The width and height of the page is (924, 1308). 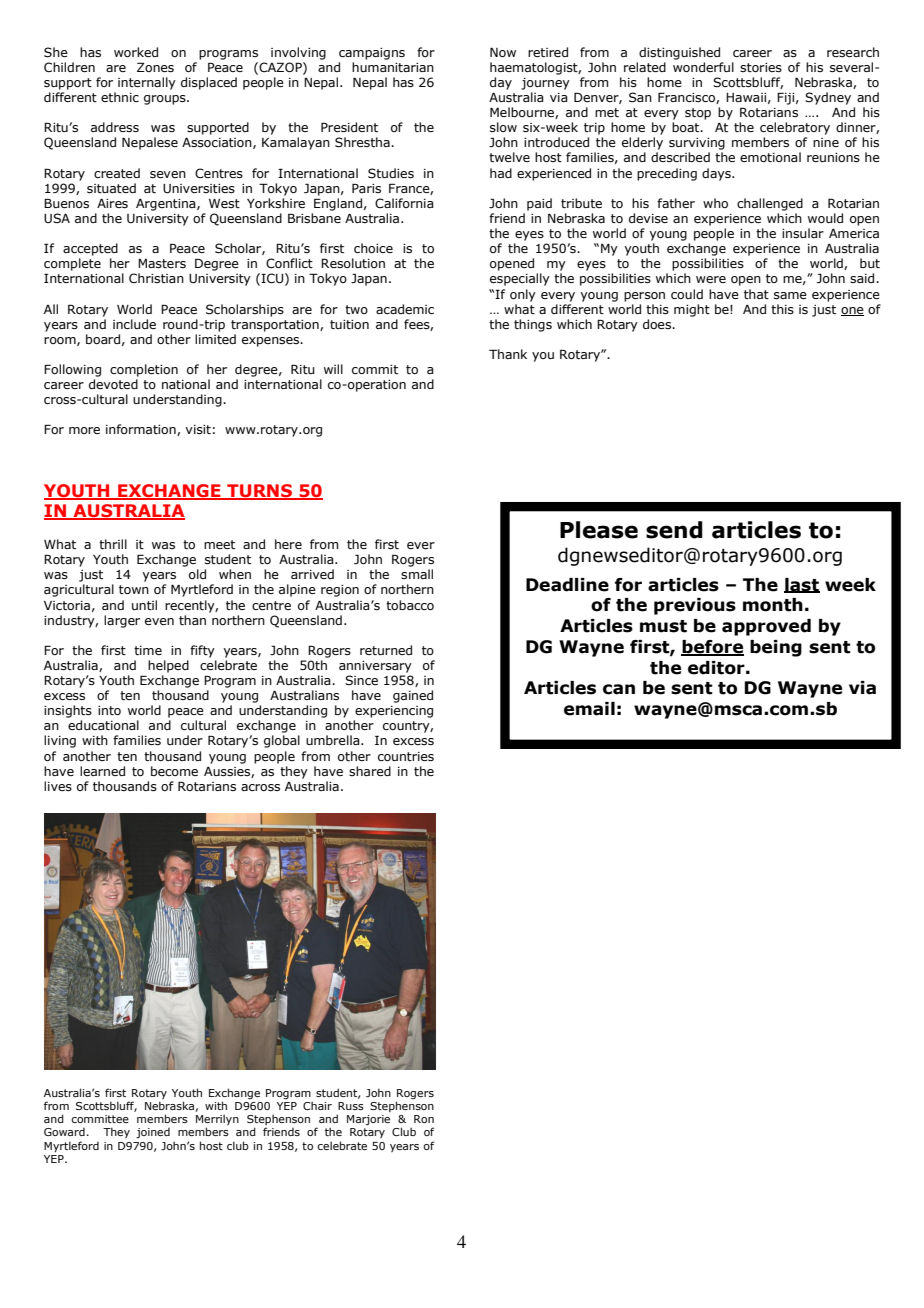 What do you see at coordinates (134, 589) in the page?
I see `town` at bounding box center [134, 589].
